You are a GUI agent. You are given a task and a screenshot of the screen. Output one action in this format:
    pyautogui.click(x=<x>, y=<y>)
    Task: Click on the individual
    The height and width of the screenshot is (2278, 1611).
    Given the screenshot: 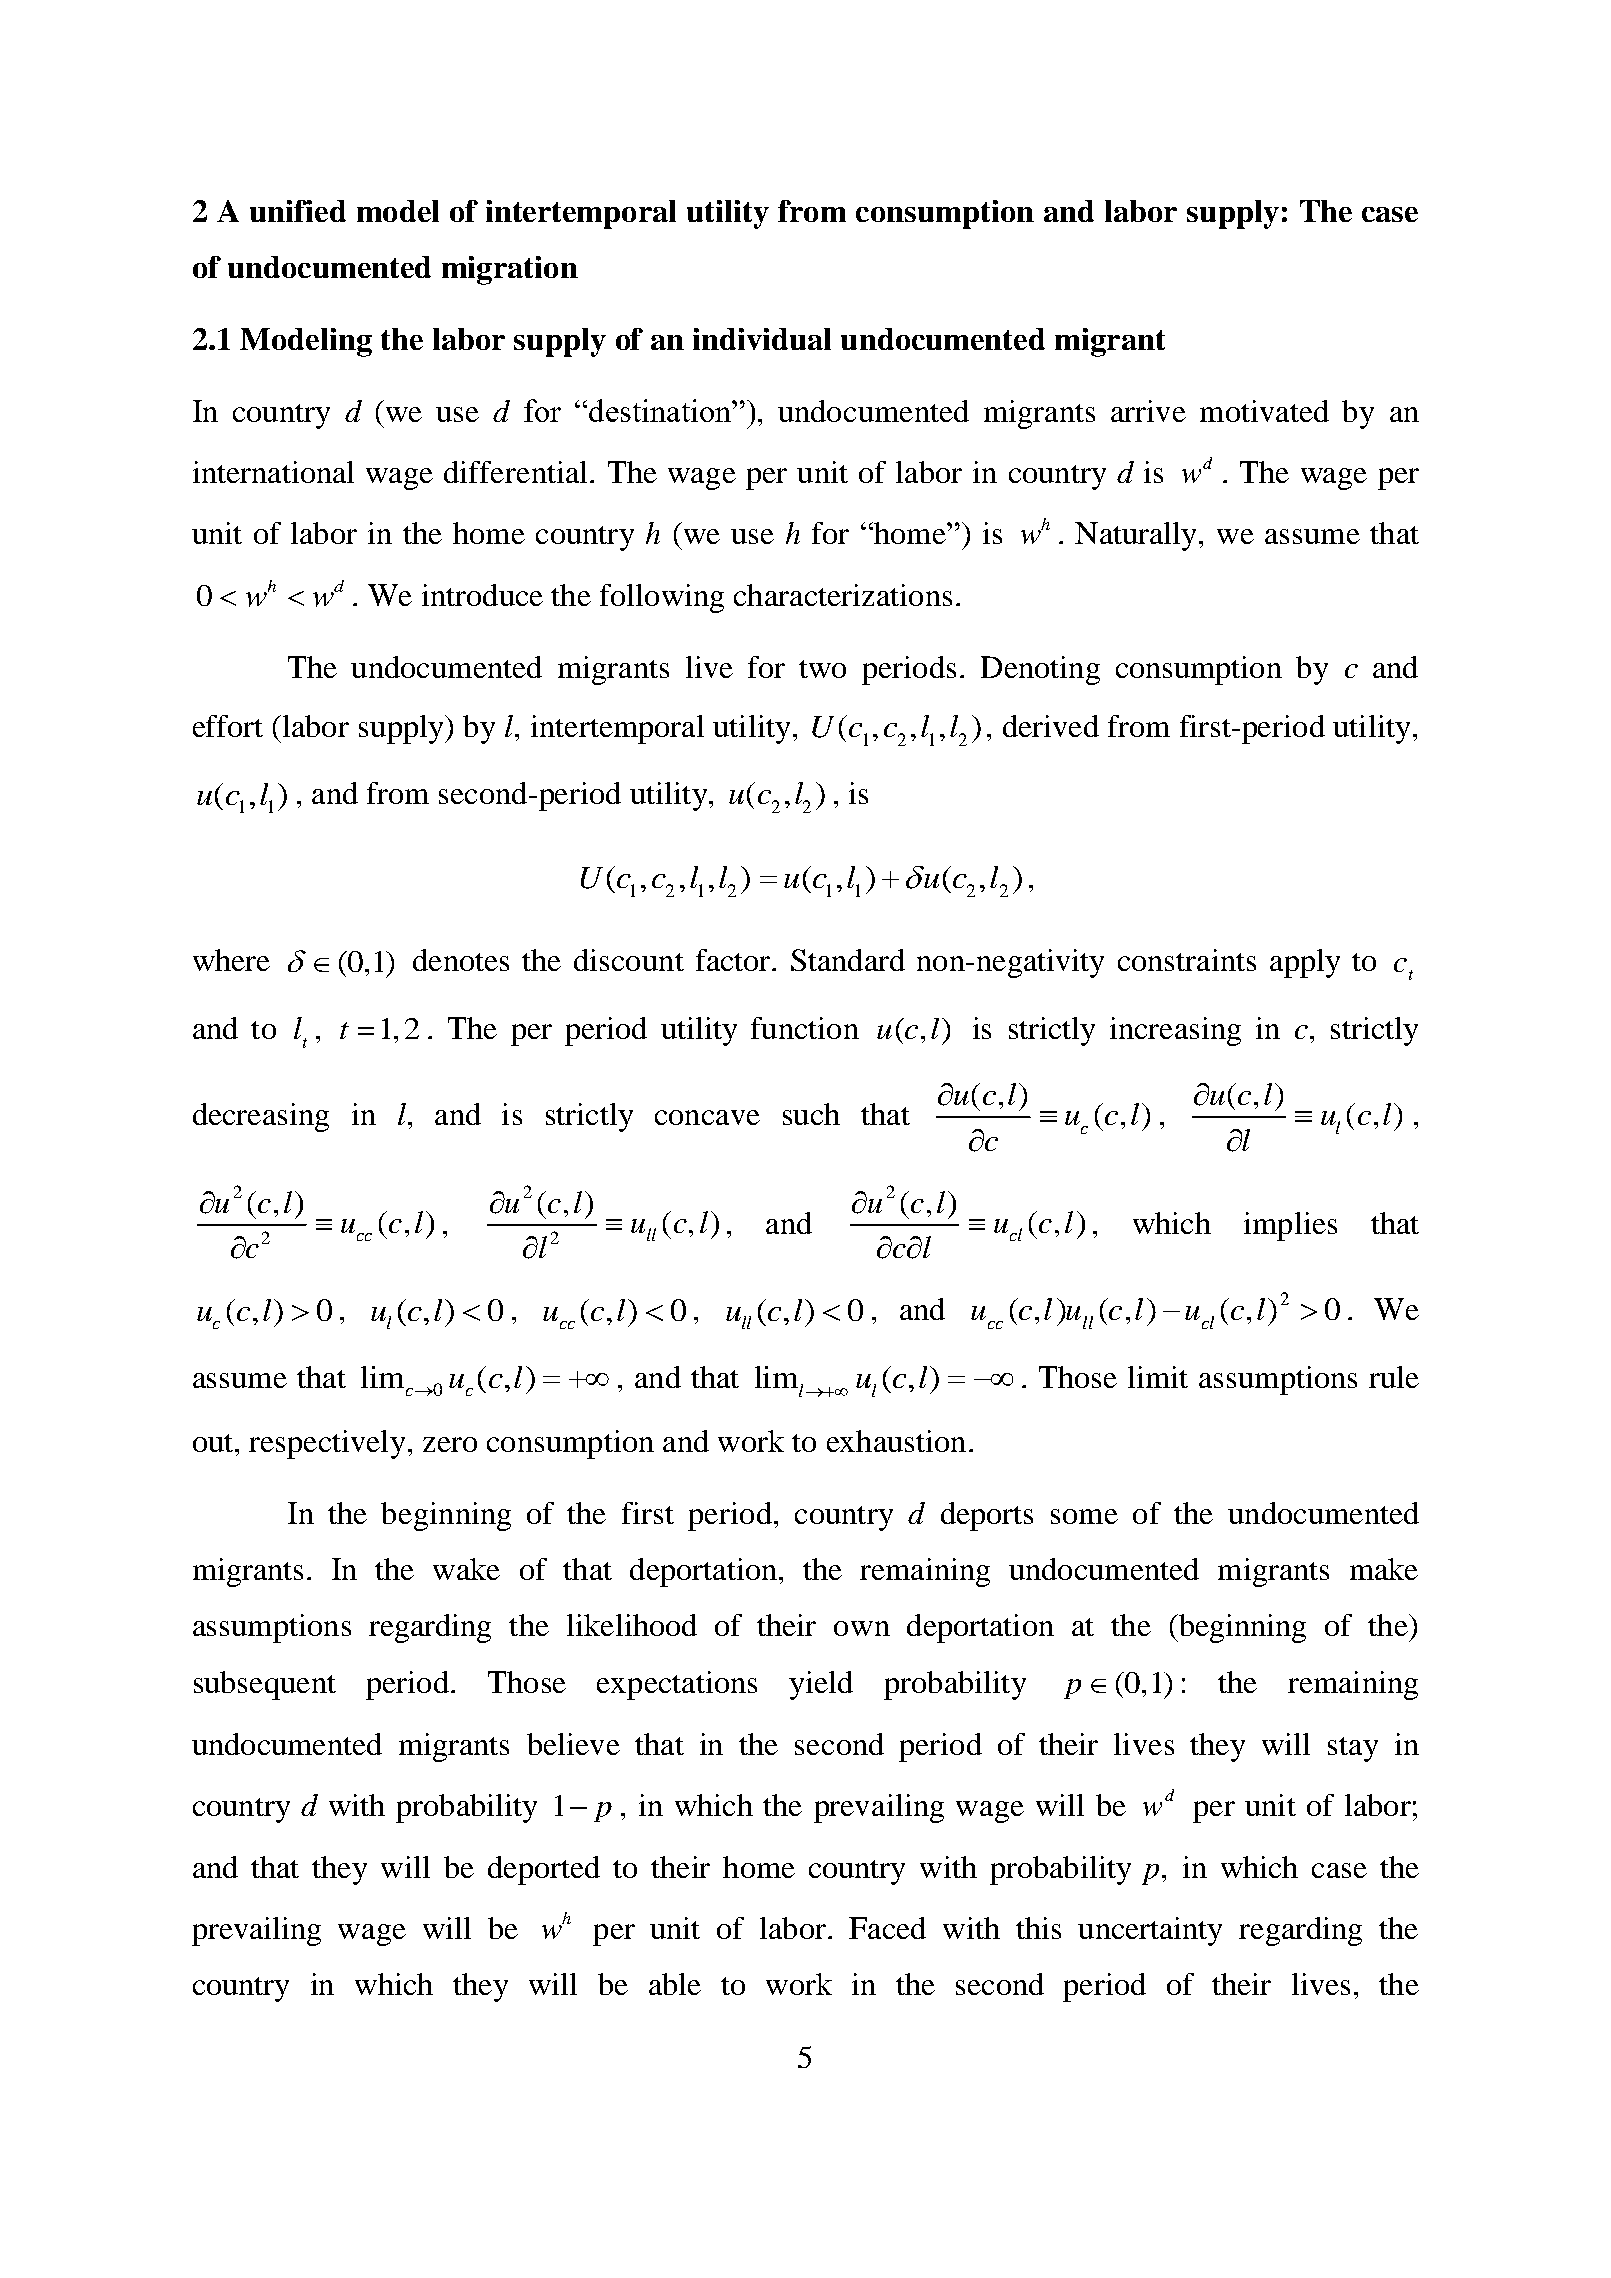 What is the action you would take?
    pyautogui.click(x=762, y=339)
